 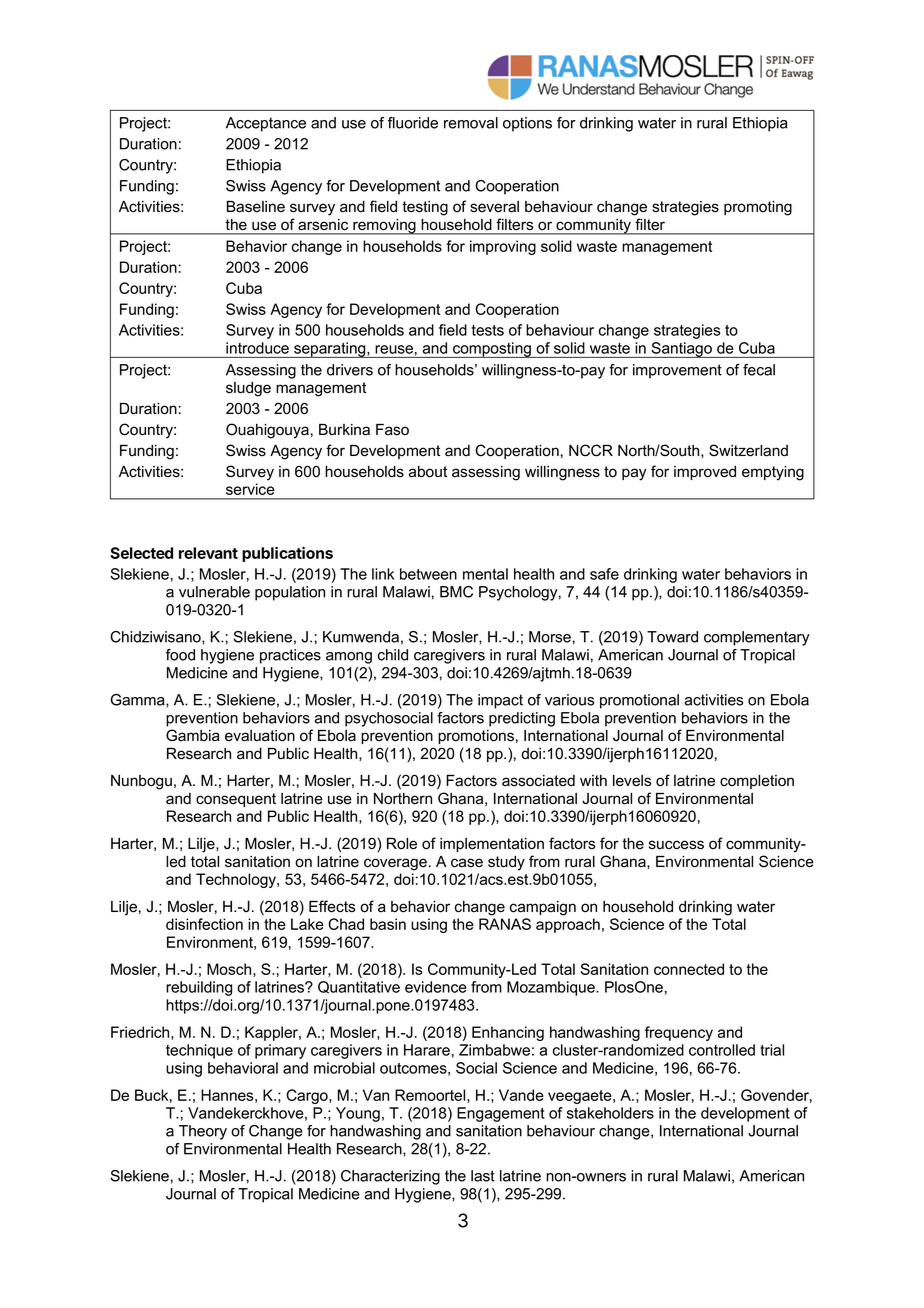 What do you see at coordinates (758, 208) in the screenshot?
I see `promoting` at bounding box center [758, 208].
